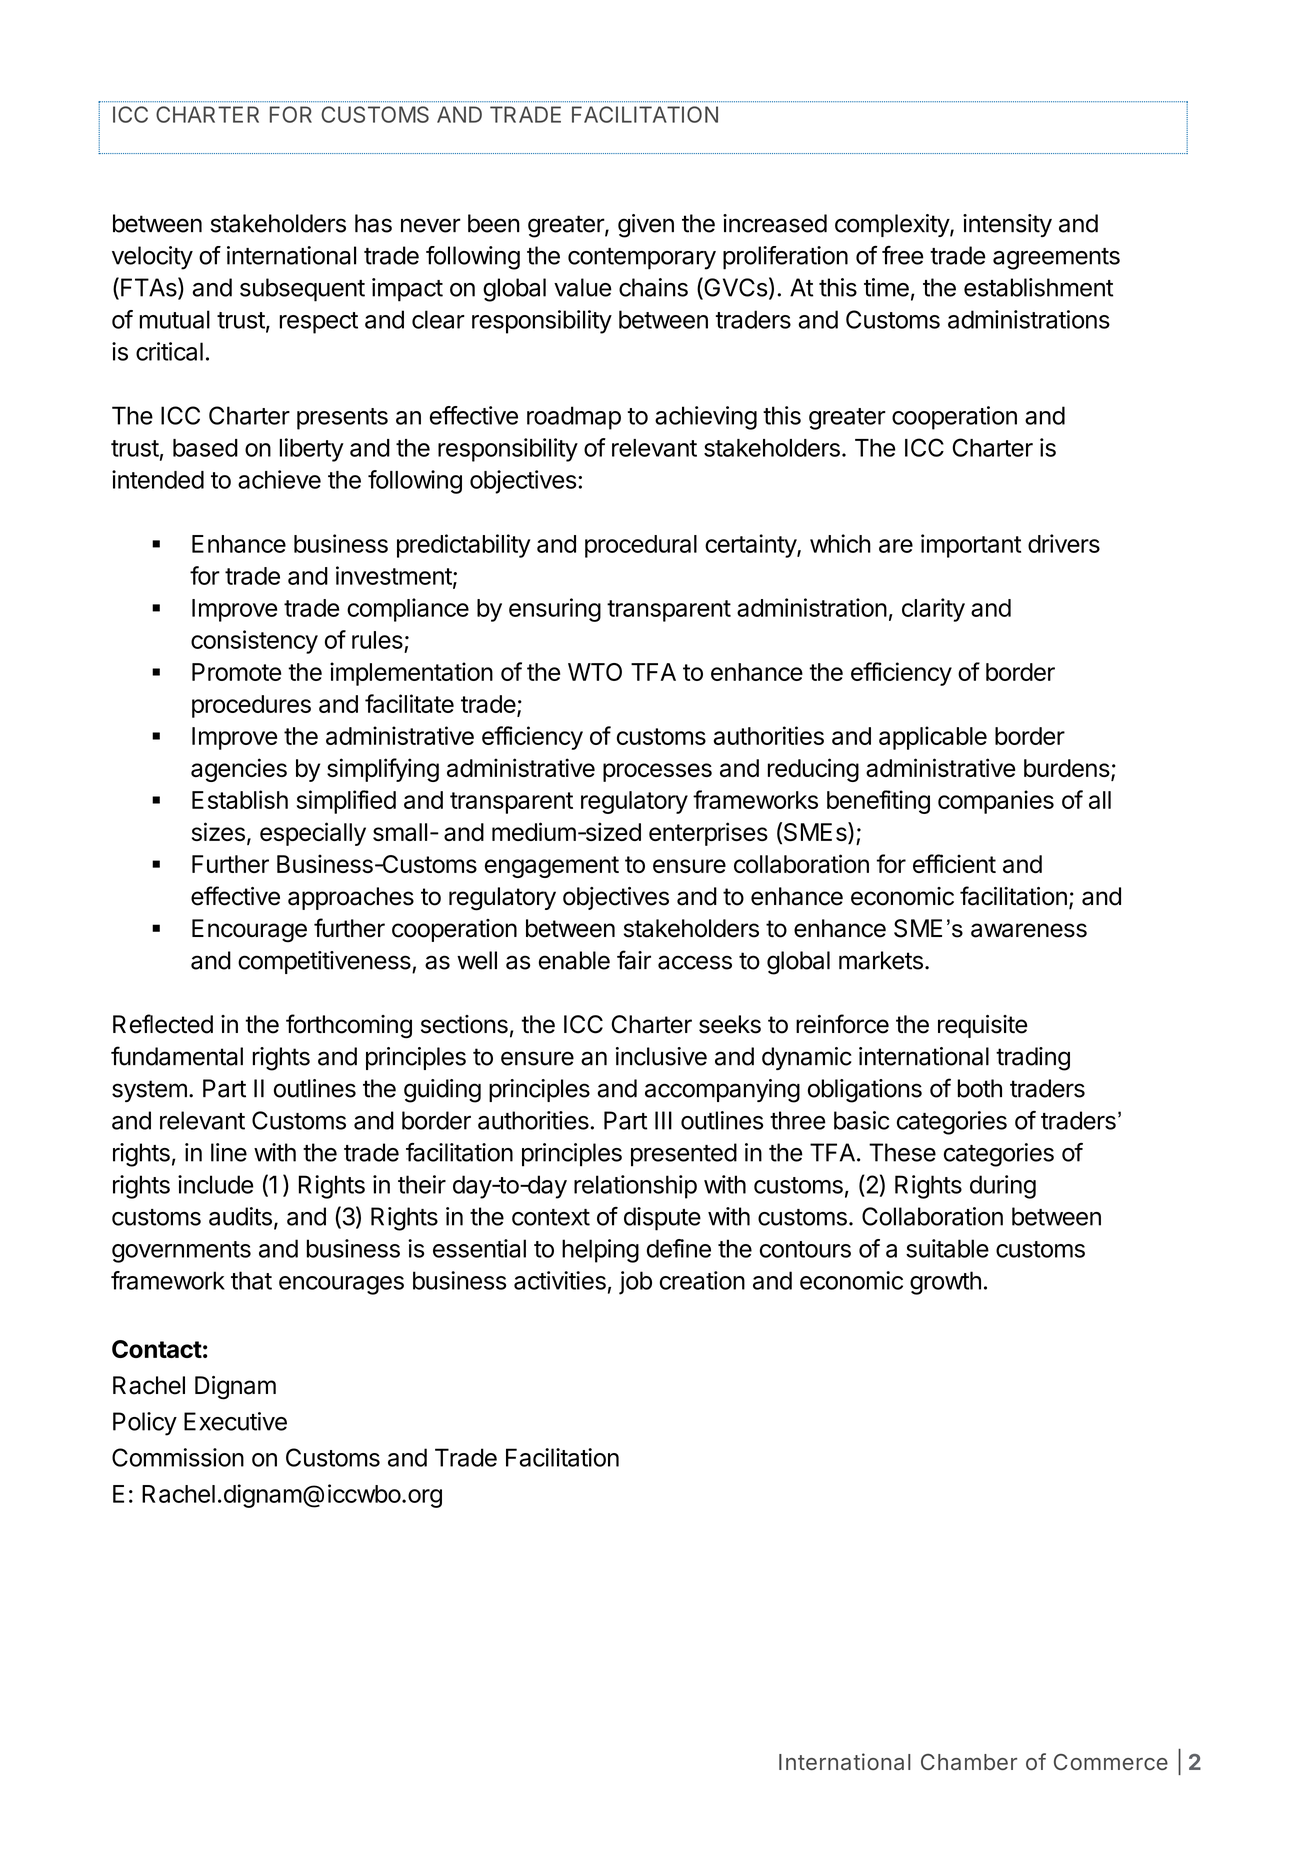  What do you see at coordinates (983, 1026) in the screenshot?
I see `requisite` at bounding box center [983, 1026].
